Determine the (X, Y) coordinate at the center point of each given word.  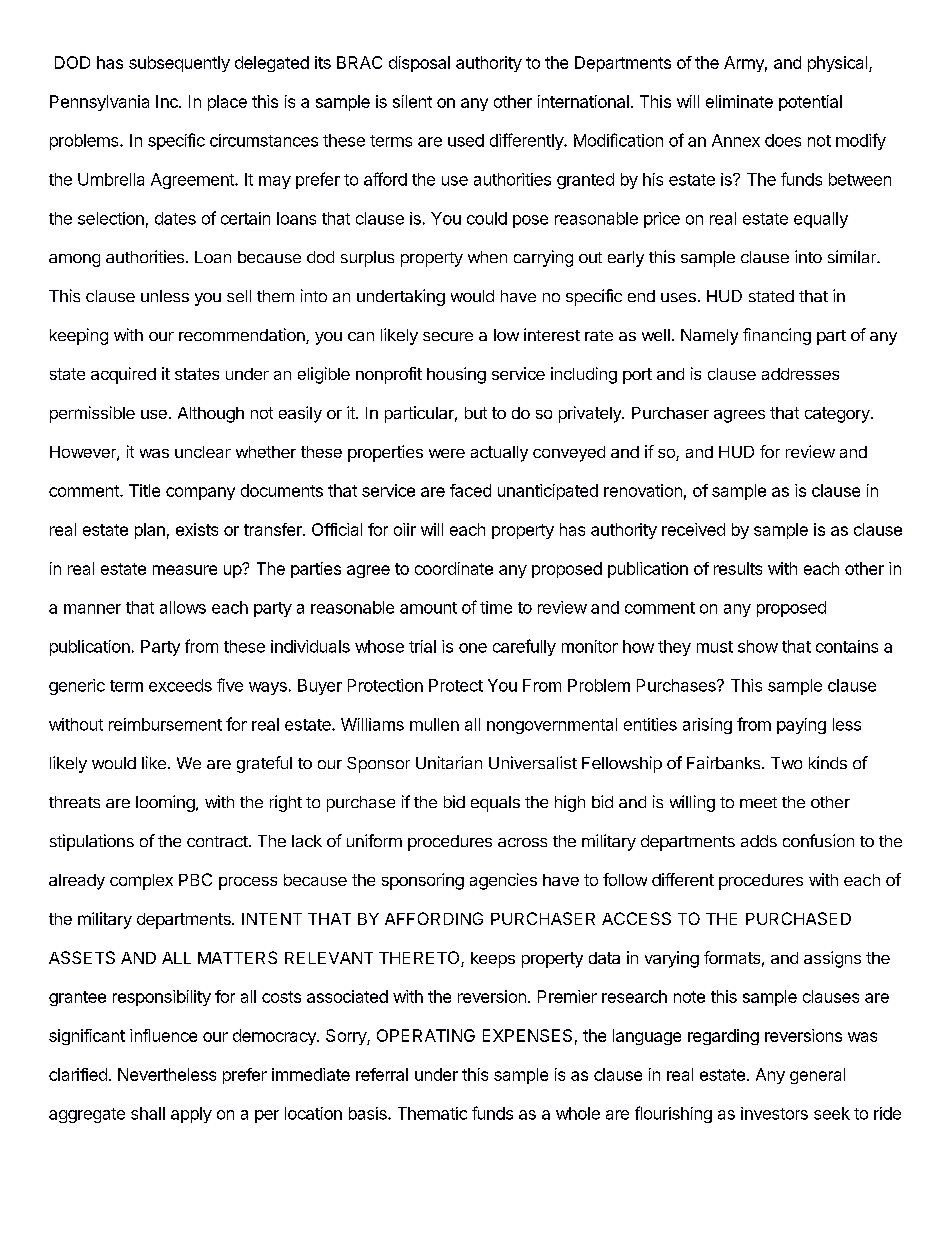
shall (148, 1113)
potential (810, 103)
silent (412, 101)
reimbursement (165, 724)
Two (786, 763)
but (476, 413)
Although (211, 415)
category (838, 415)
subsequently (179, 64)
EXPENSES (527, 1035)
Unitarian (449, 762)
